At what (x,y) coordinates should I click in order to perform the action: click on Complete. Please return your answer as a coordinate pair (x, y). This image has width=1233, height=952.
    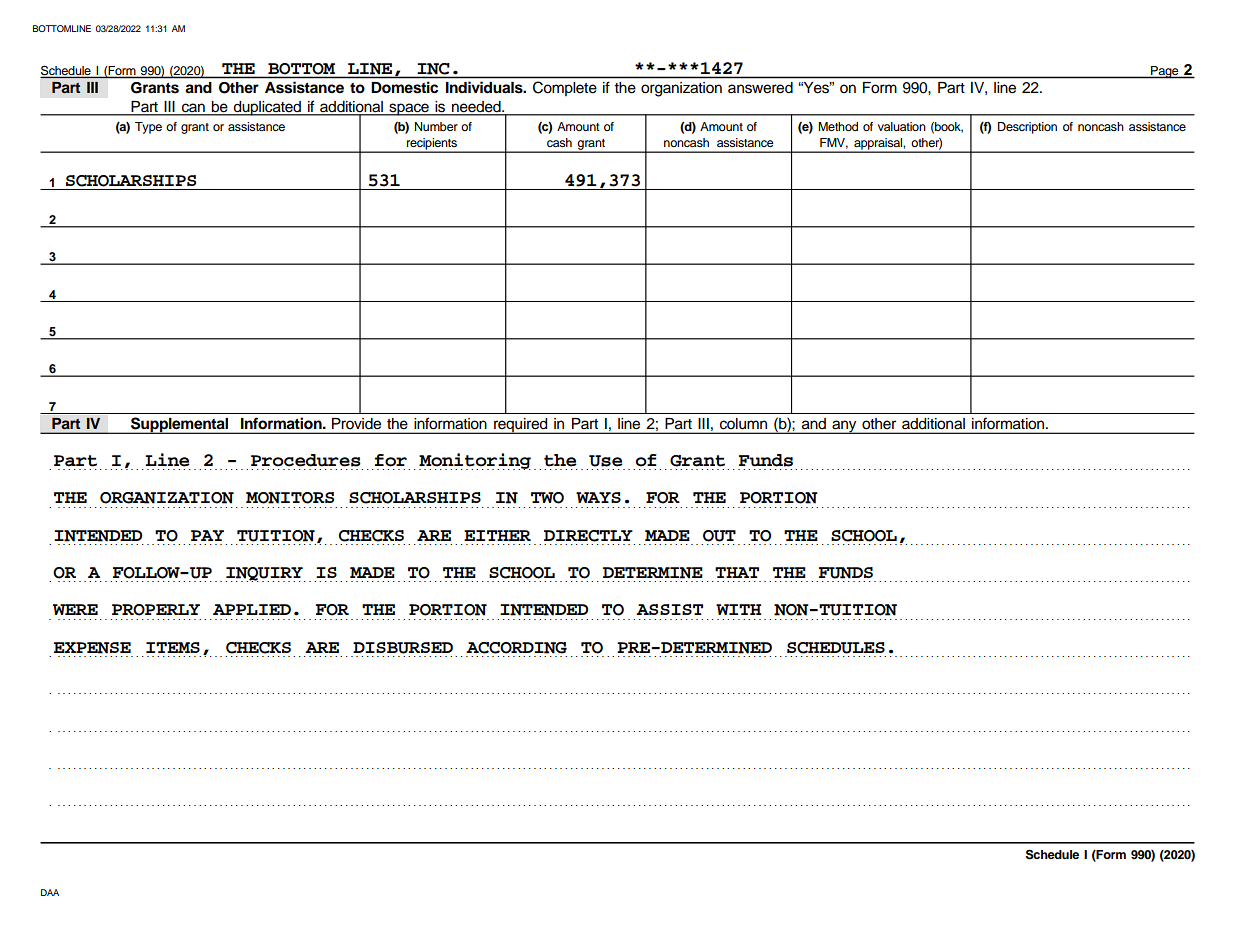
    Looking at the image, I should click on (565, 88).
